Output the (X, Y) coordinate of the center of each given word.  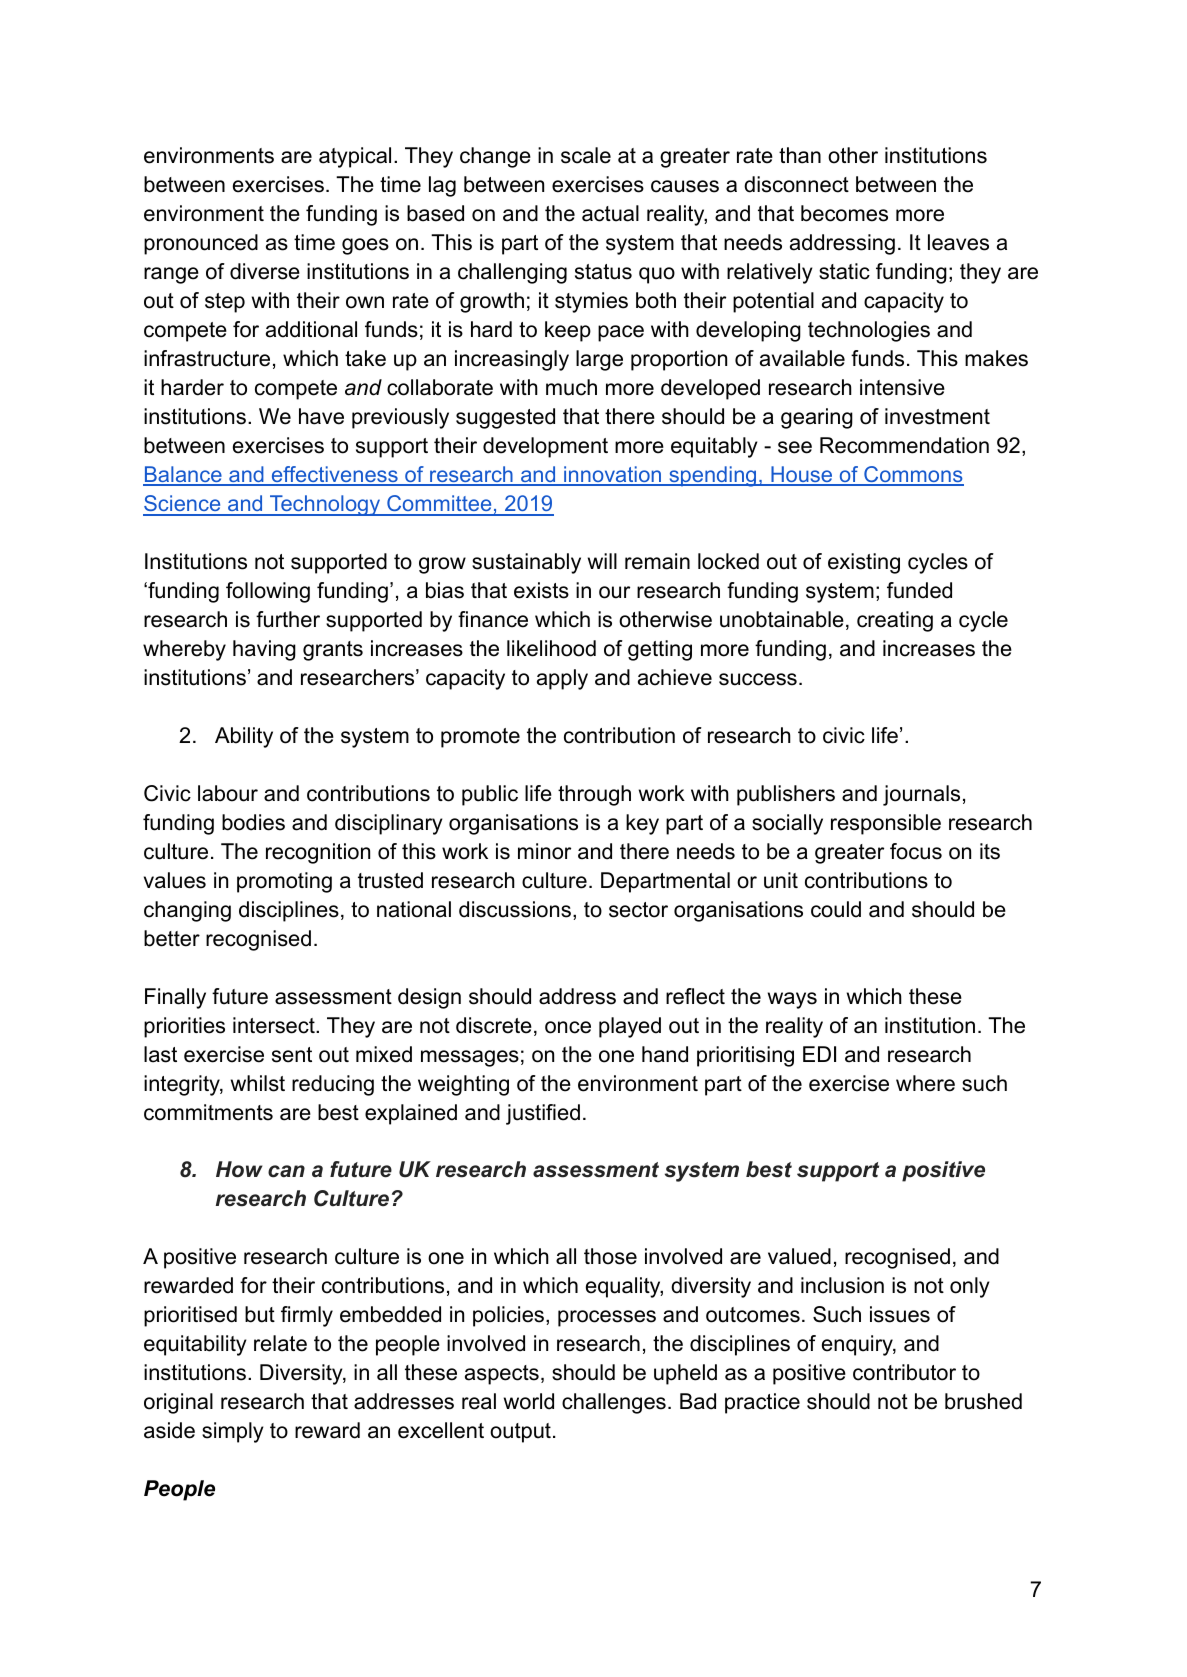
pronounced (201, 244)
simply (233, 1432)
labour (228, 793)
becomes (844, 213)
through (594, 795)
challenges (614, 1403)
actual (610, 213)
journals (921, 795)
